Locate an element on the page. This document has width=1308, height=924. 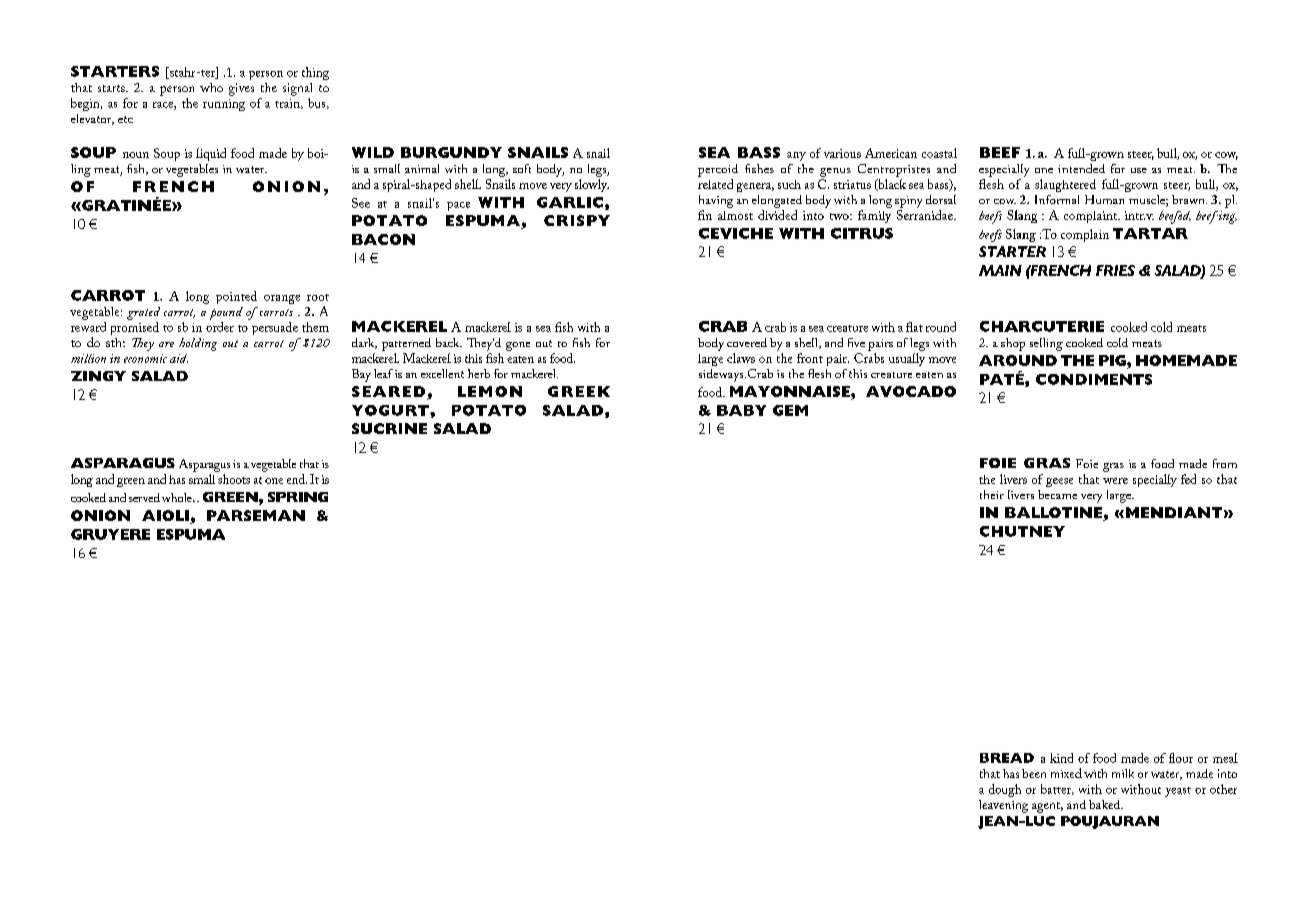
were is located at coordinates (1115, 481).
